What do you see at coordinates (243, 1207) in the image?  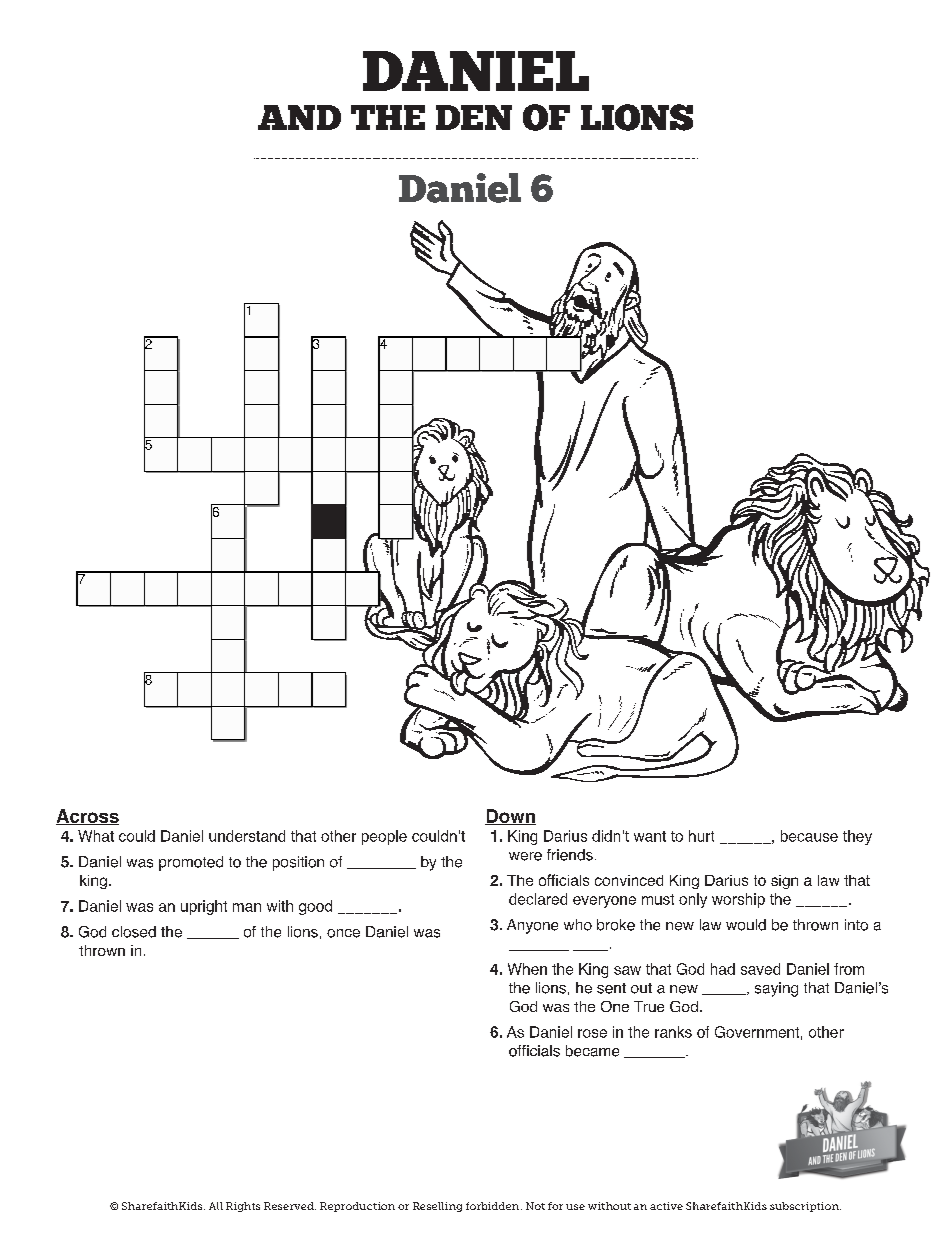 I see `Rights` at bounding box center [243, 1207].
